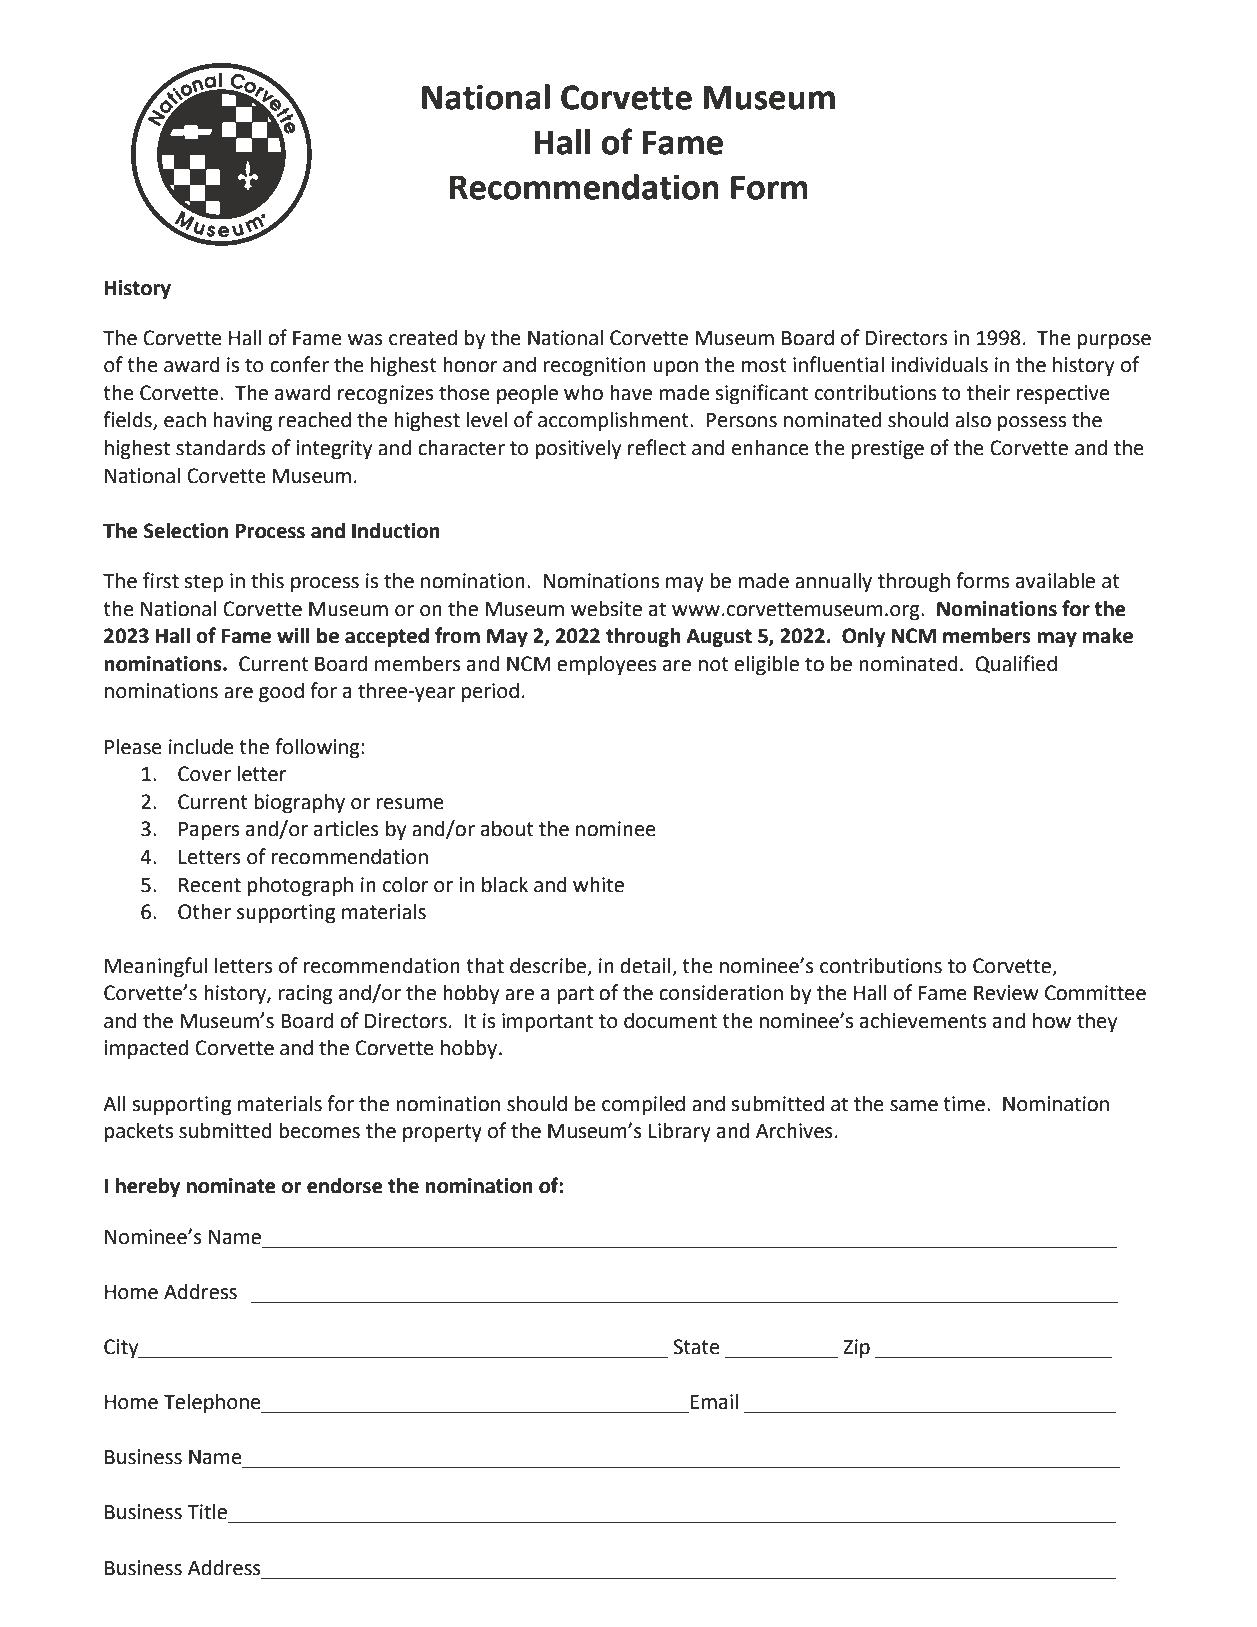  I want to click on time, so click(964, 1104).
